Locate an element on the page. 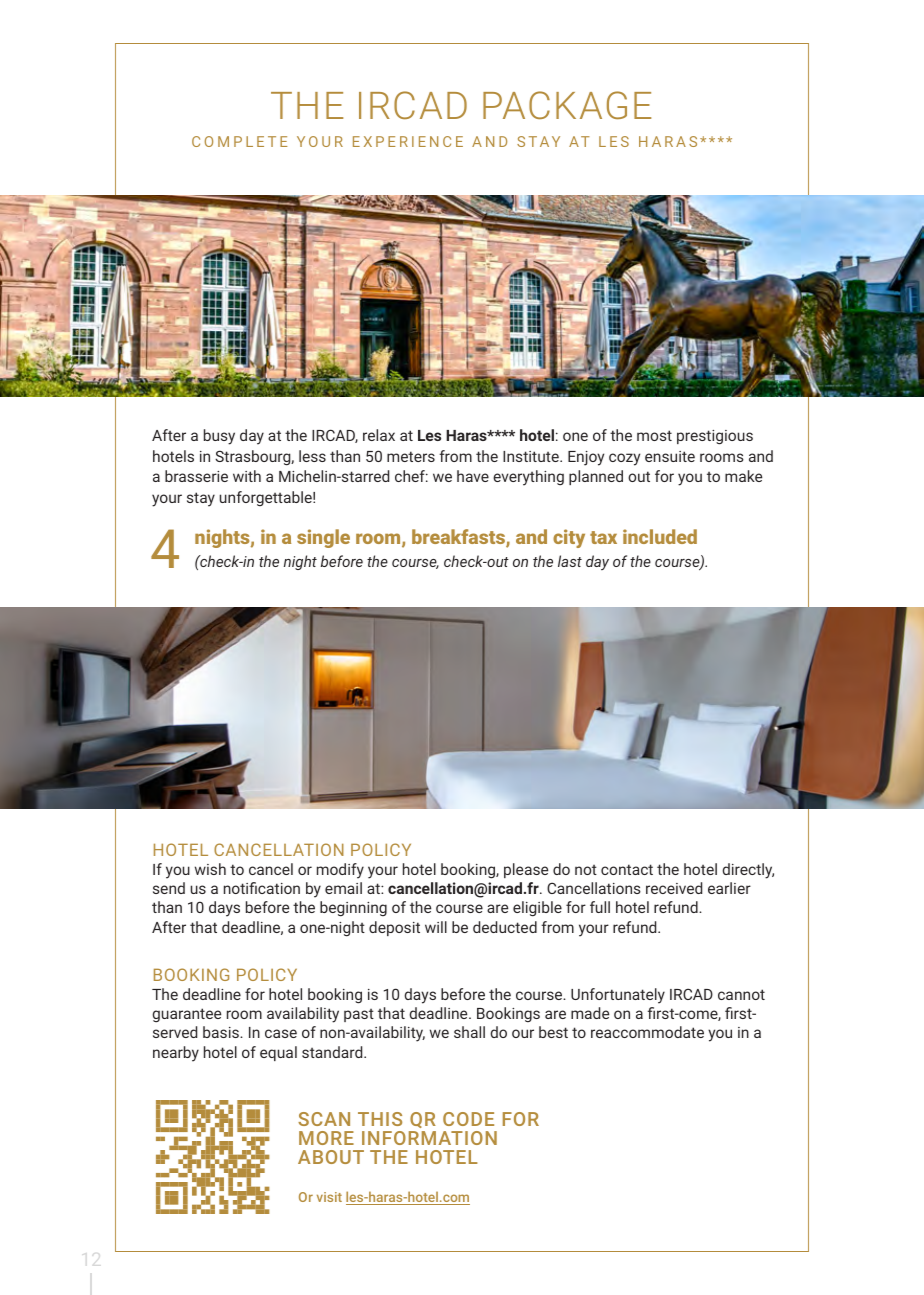 This document has height=1295, width=924. breakfasts is located at coordinates (459, 538).
